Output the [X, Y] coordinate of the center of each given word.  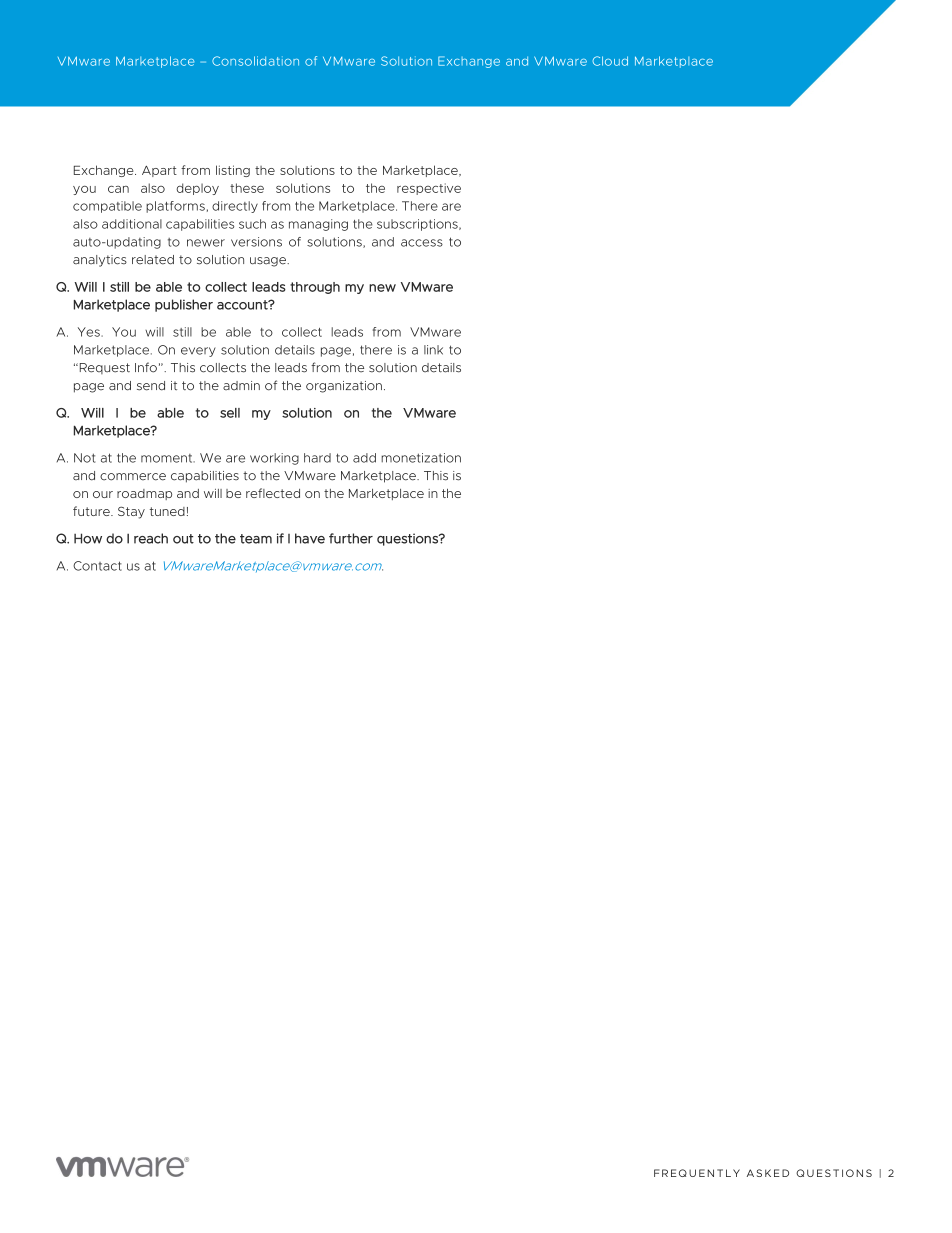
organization [344, 387]
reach [151, 538]
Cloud [610, 61]
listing [233, 171]
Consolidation [255, 61]
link [433, 350]
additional [132, 224]
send [151, 386]
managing [318, 225]
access [422, 243]
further [351, 538]
